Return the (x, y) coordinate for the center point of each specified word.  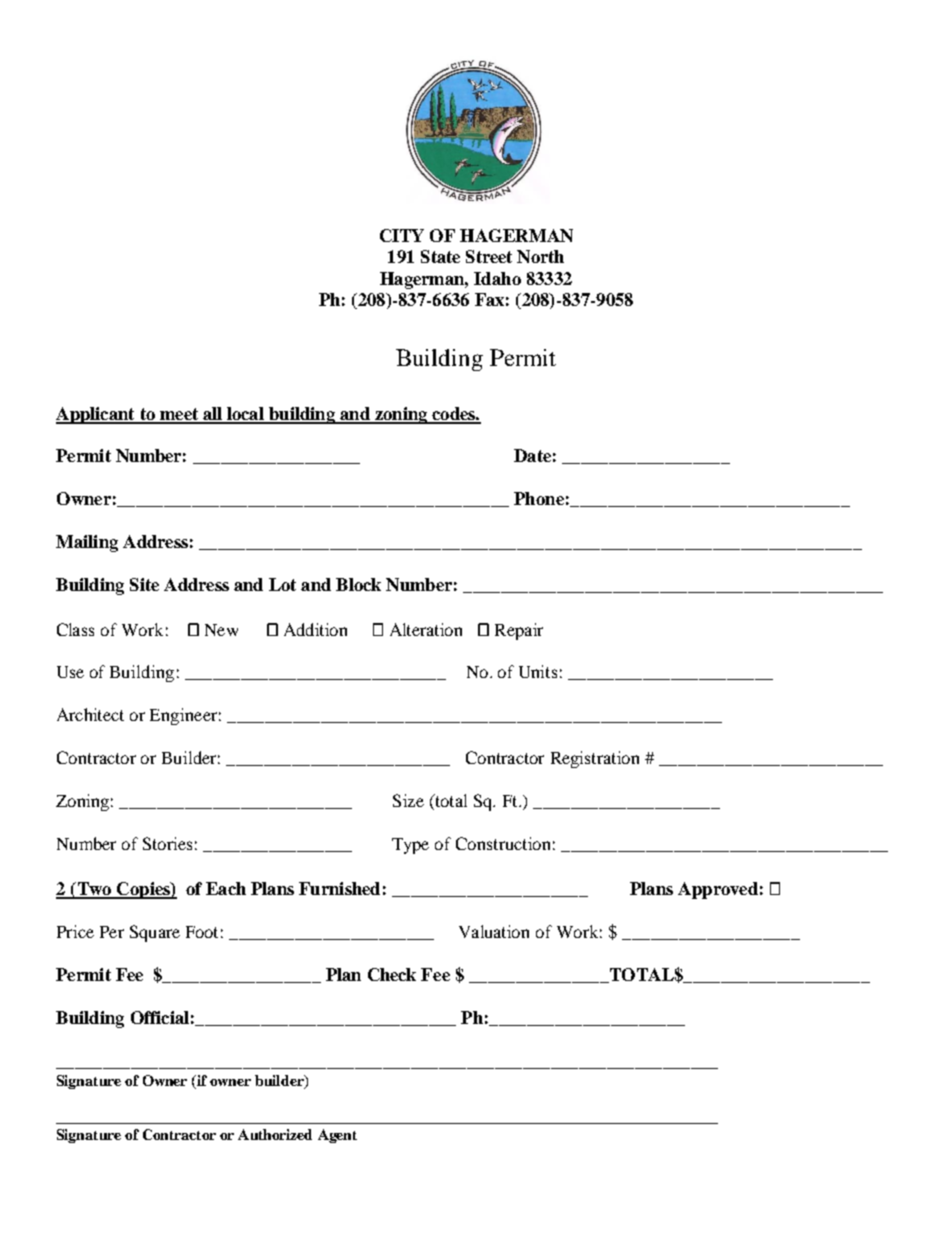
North (540, 256)
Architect (90, 714)
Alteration (426, 629)
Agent (337, 1136)
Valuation (494, 931)
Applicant (96, 415)
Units (538, 671)
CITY (402, 235)
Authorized (275, 1134)
